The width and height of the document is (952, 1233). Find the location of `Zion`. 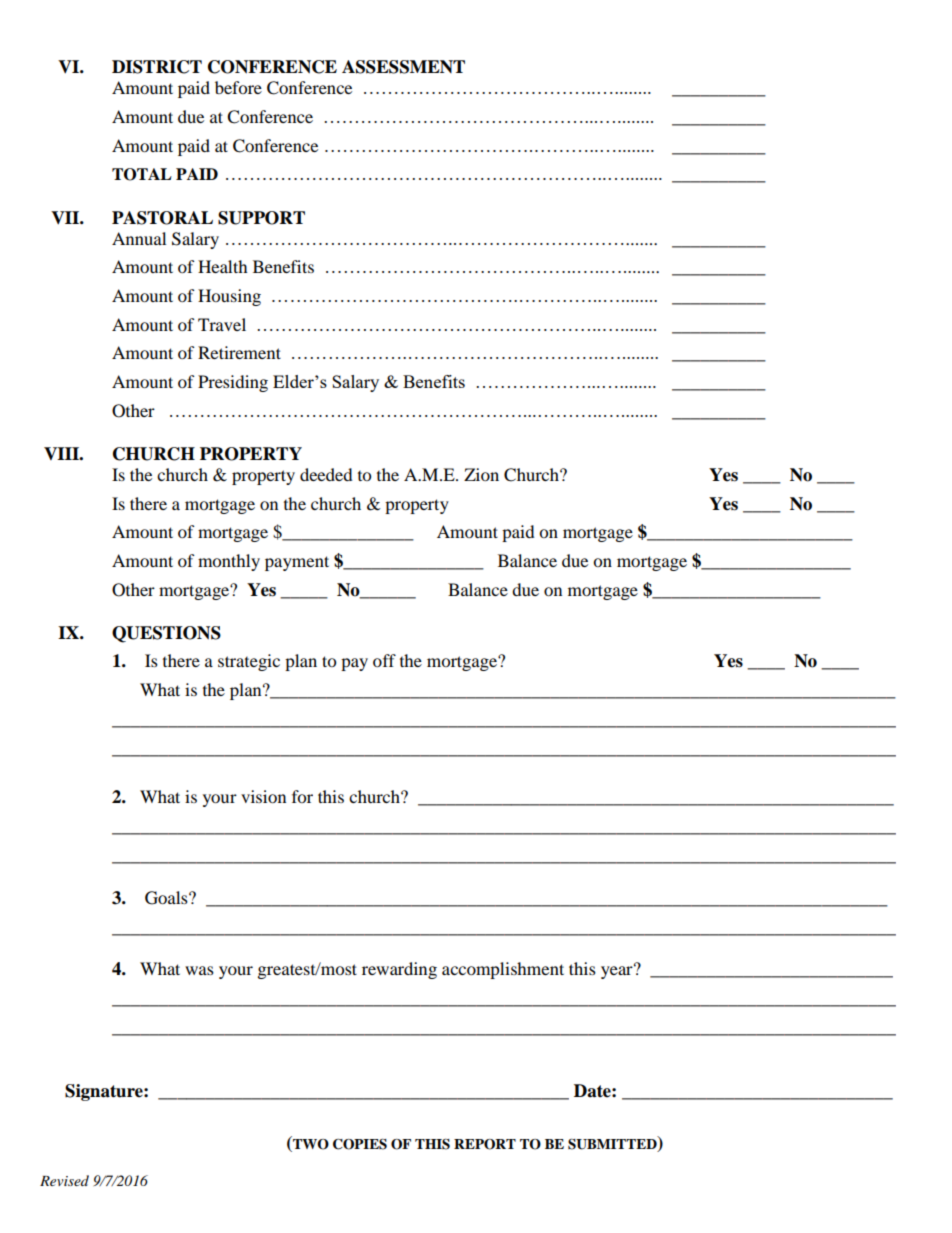

Zion is located at coordinates (481, 474).
